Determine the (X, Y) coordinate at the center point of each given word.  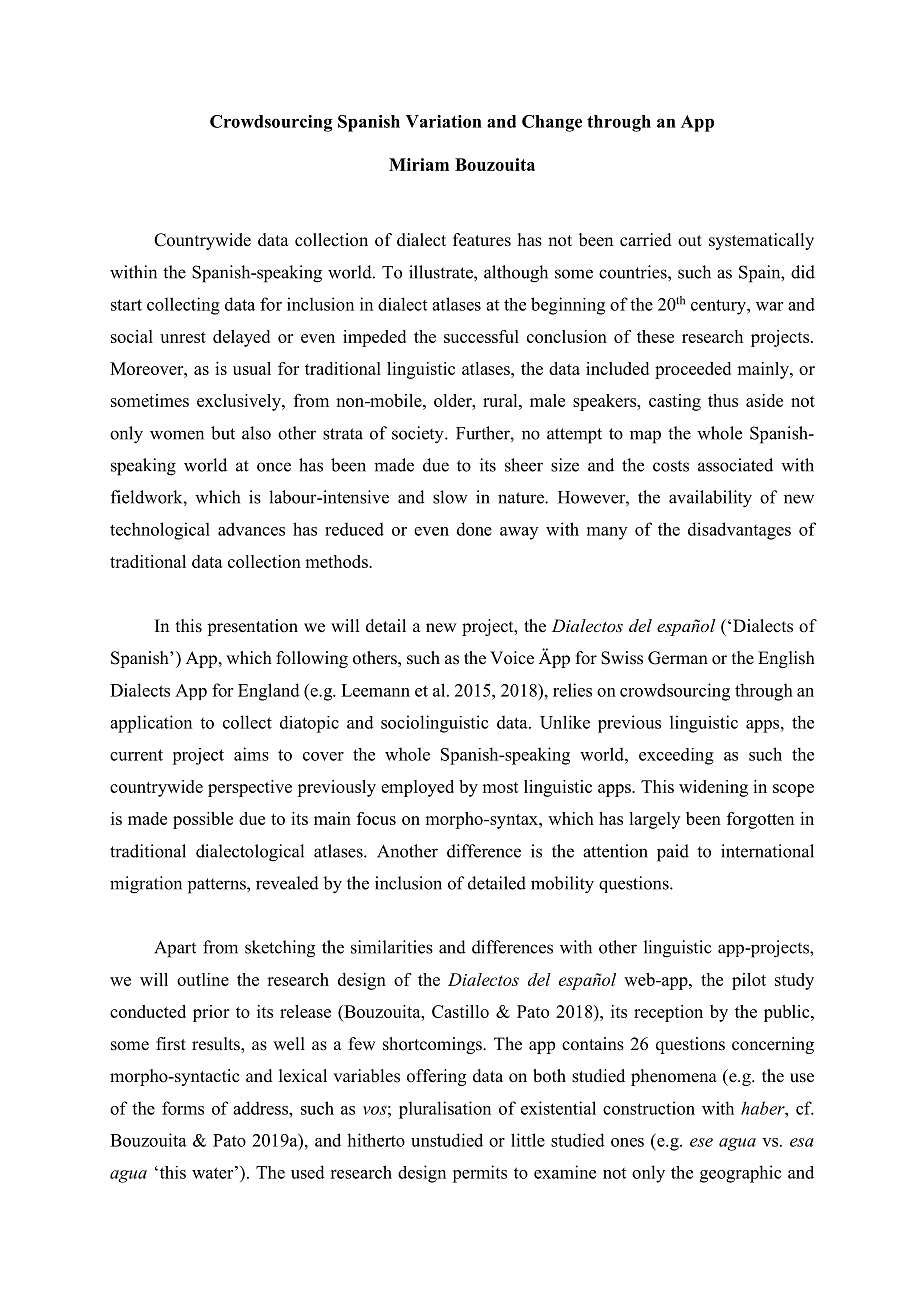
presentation (252, 627)
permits (479, 1174)
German (678, 658)
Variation (444, 121)
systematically (761, 241)
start (126, 305)
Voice (512, 658)
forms (183, 1108)
